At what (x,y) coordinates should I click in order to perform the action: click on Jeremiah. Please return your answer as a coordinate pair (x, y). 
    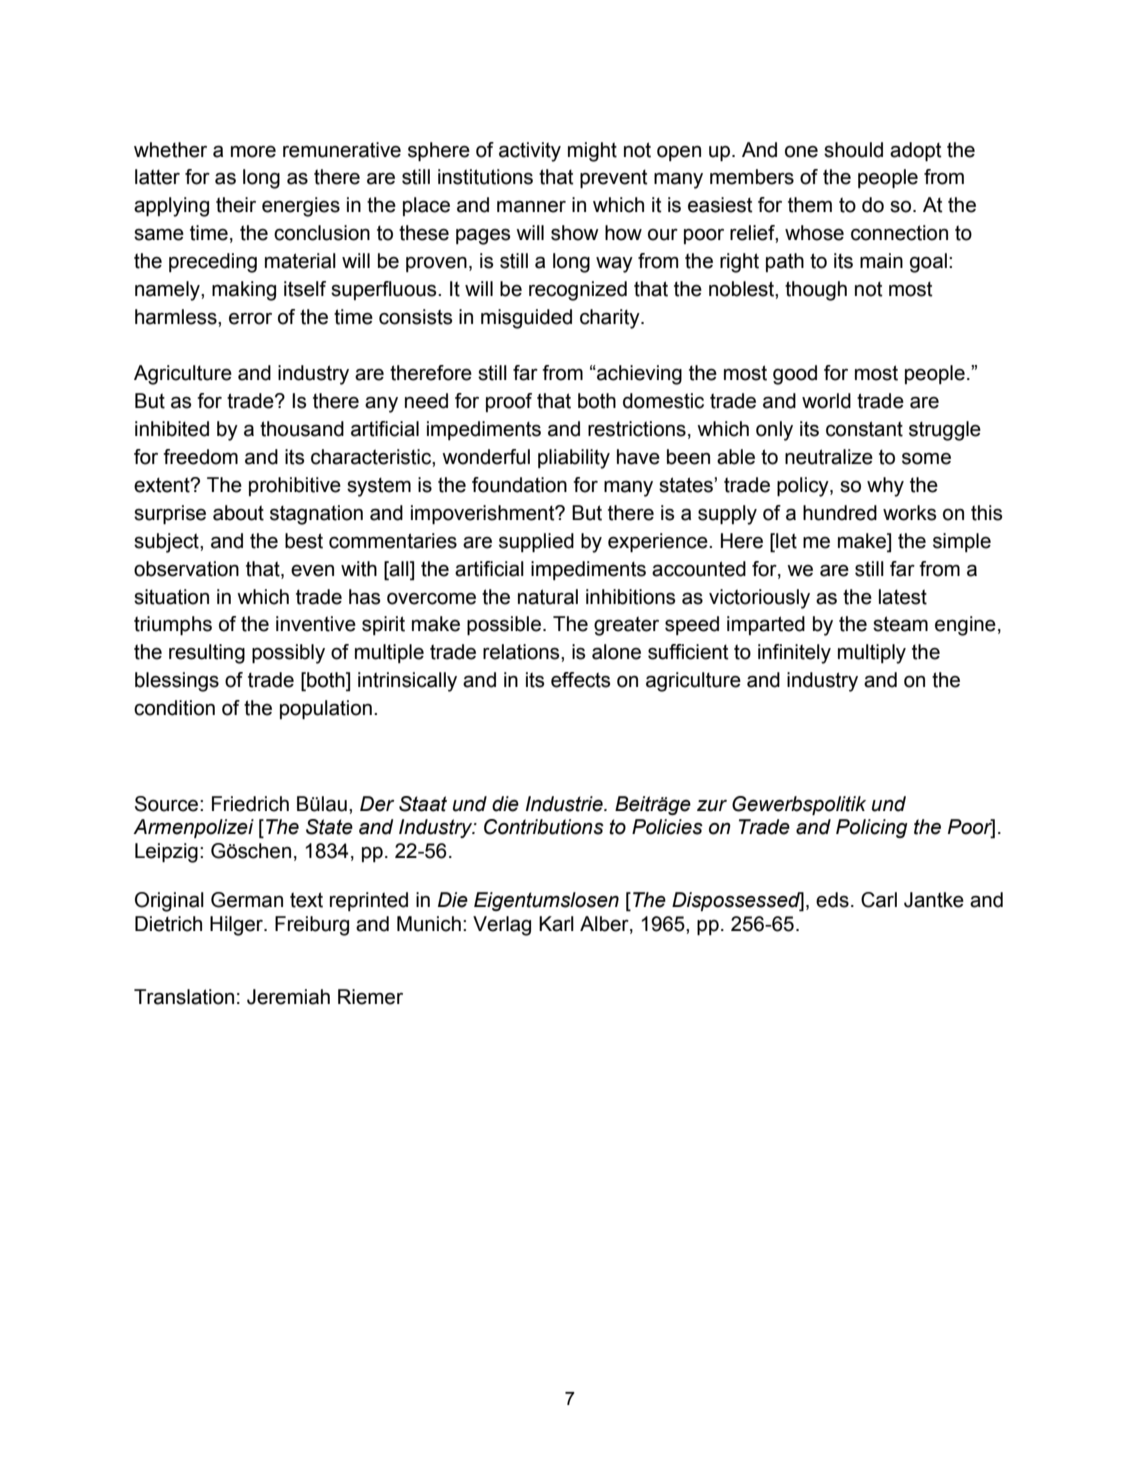
    Looking at the image, I should click on (288, 997).
